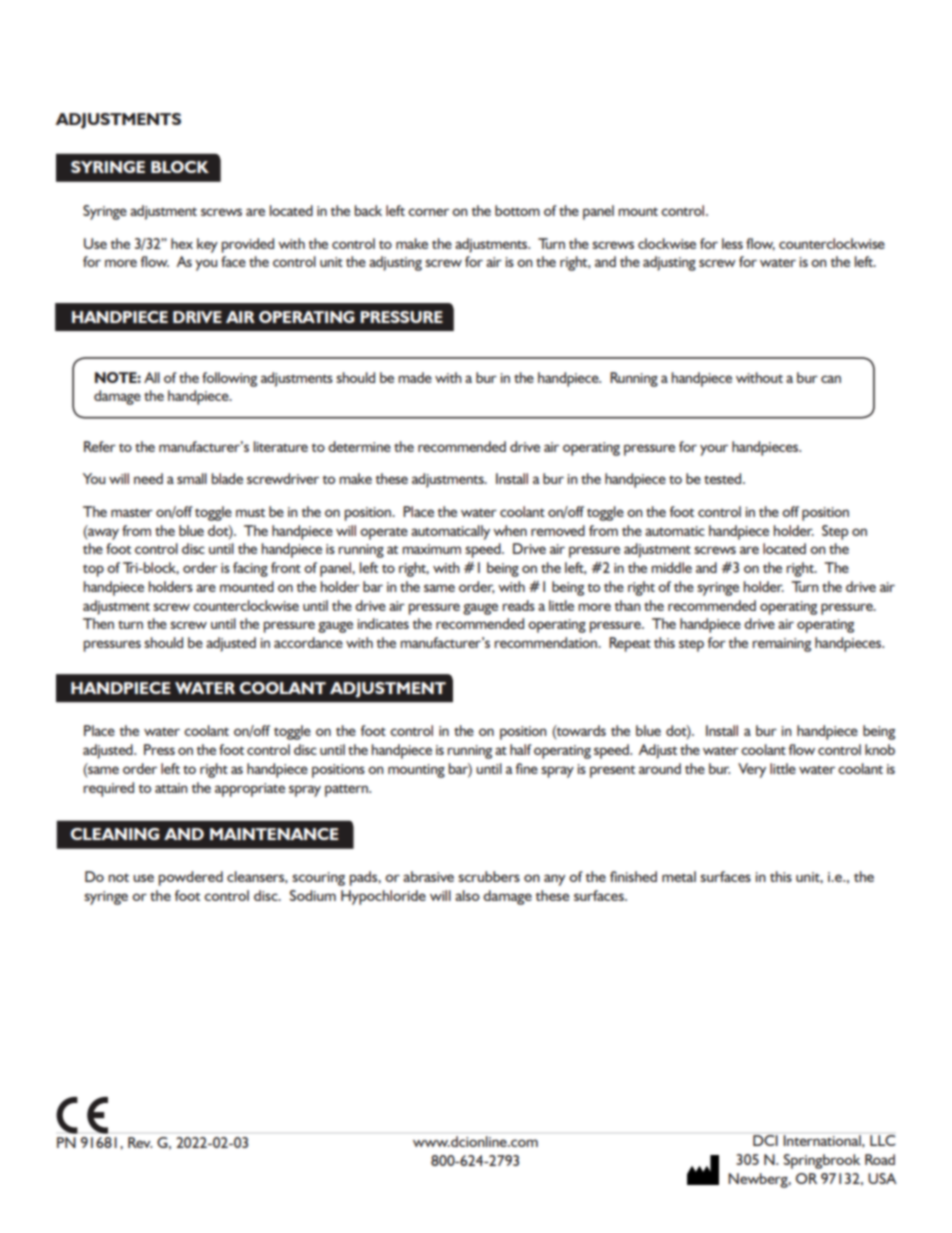 Image resolution: width=952 pixels, height=1233 pixels. Describe the element at coordinates (732, 243) in the document. I see `less` at that location.
